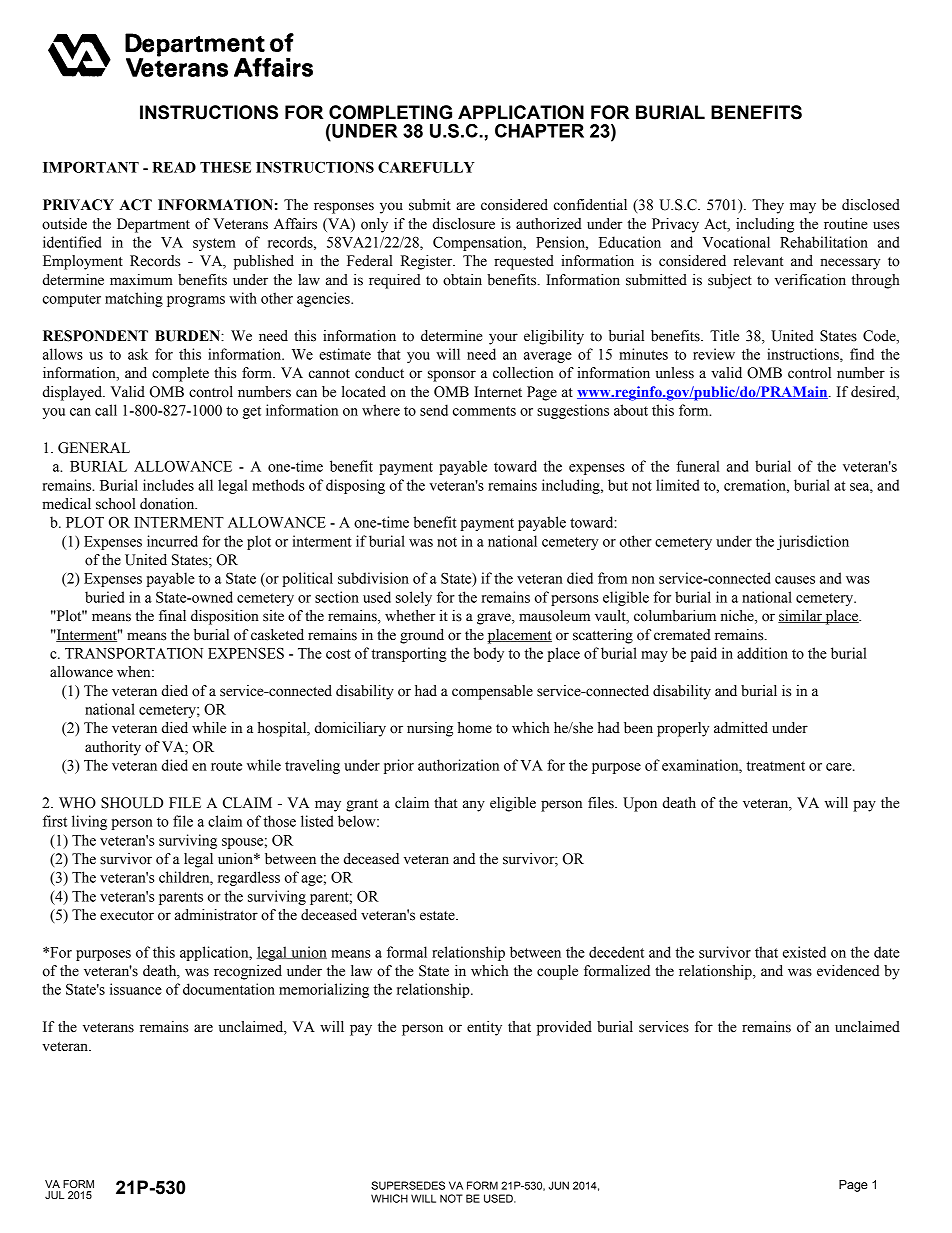  Describe the element at coordinates (174, 167) in the screenshot. I see `READ` at that location.
